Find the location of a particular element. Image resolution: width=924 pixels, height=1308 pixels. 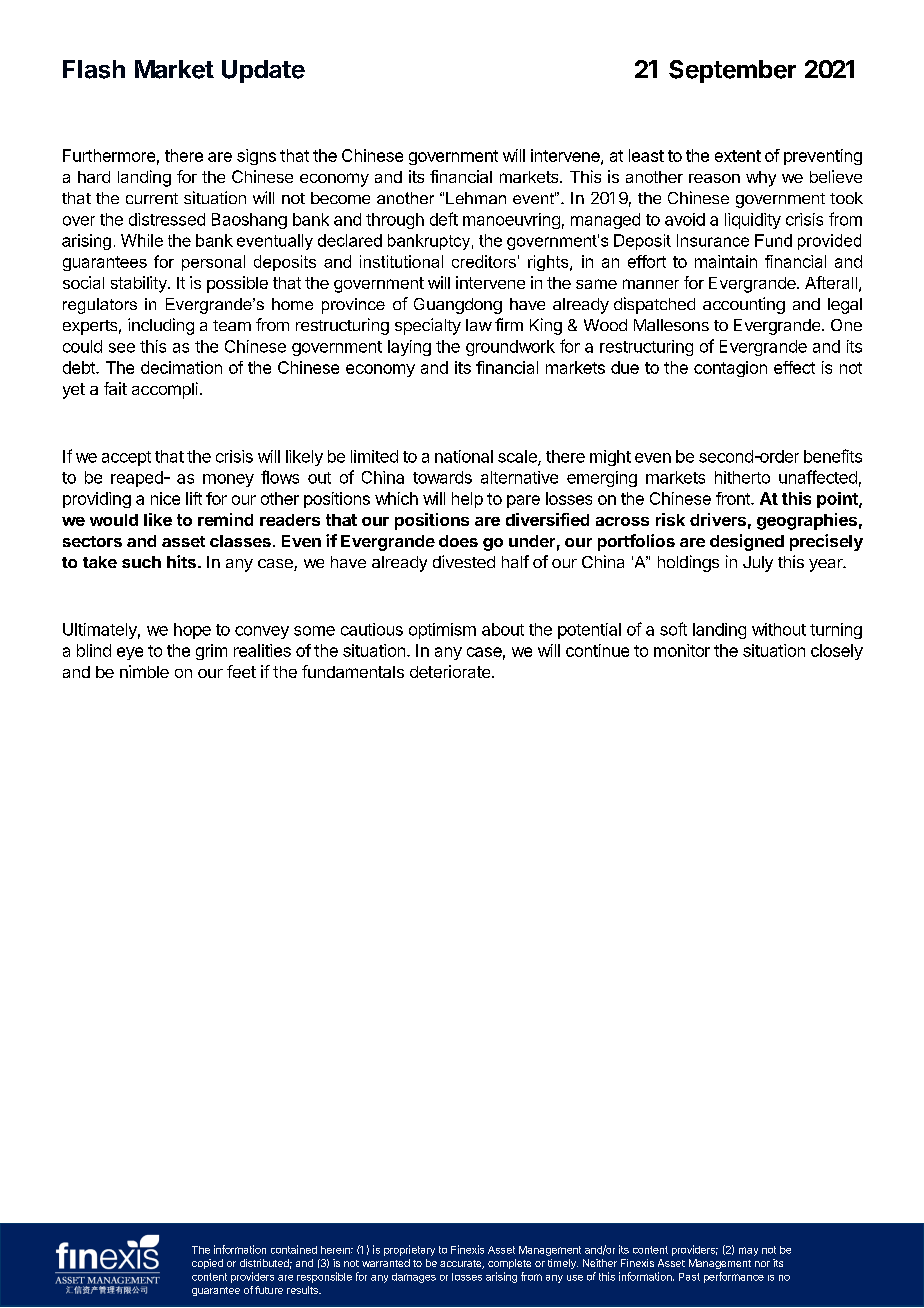

including is located at coordinates (161, 326).
